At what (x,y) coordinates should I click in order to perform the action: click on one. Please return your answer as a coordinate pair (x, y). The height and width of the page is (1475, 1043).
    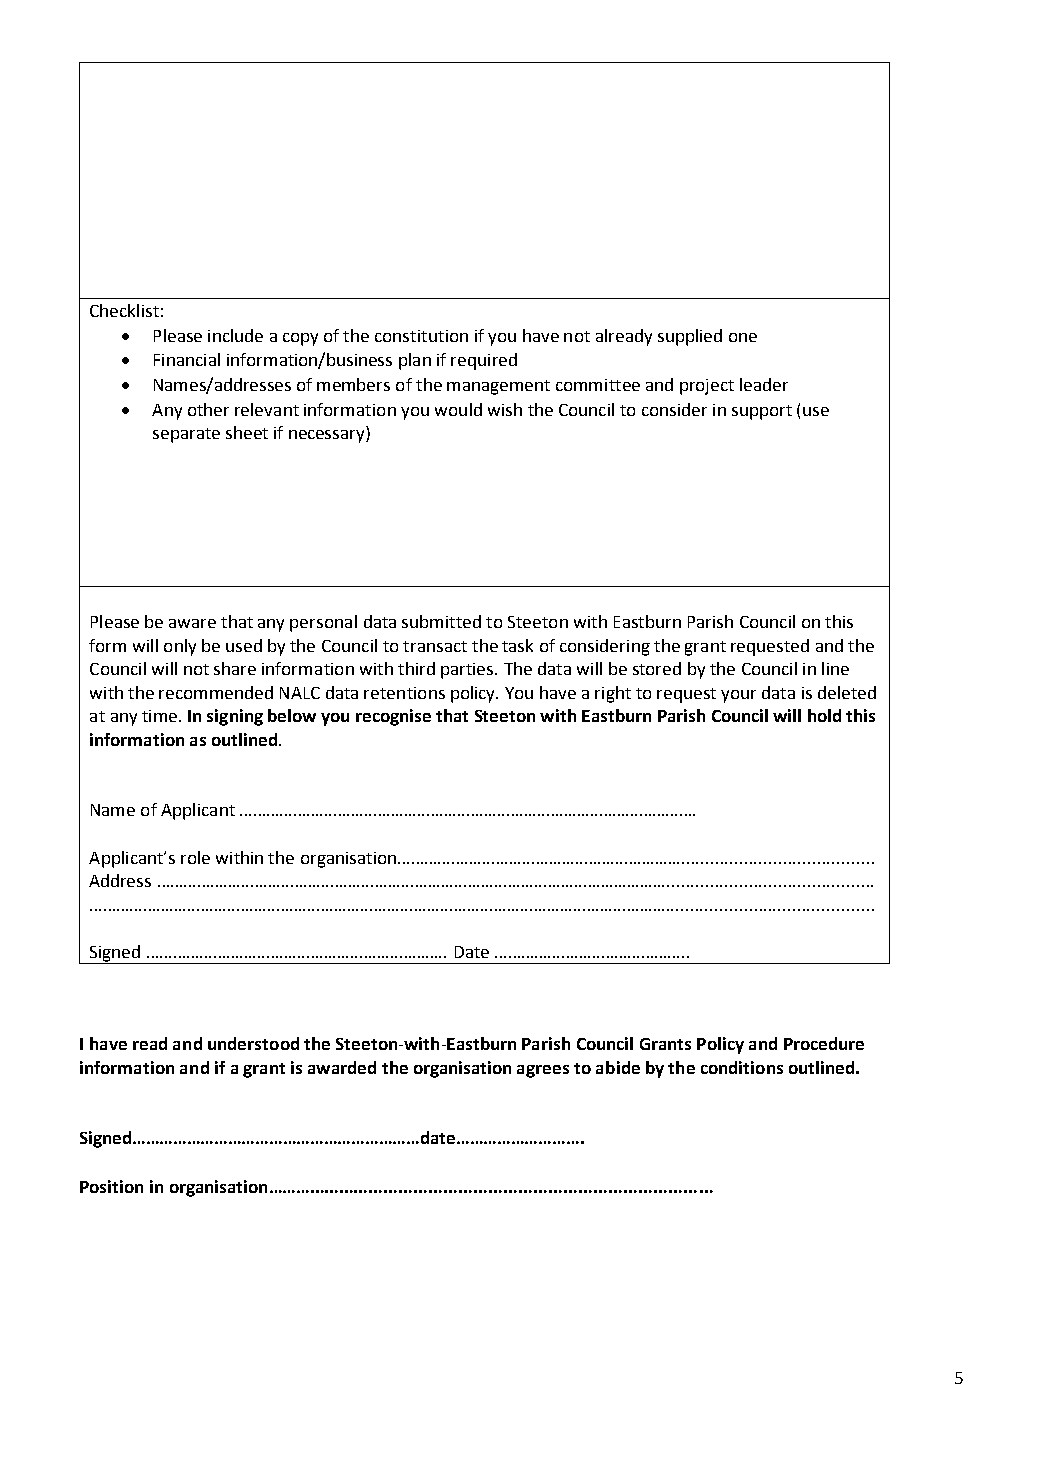
    Looking at the image, I should click on (743, 337).
